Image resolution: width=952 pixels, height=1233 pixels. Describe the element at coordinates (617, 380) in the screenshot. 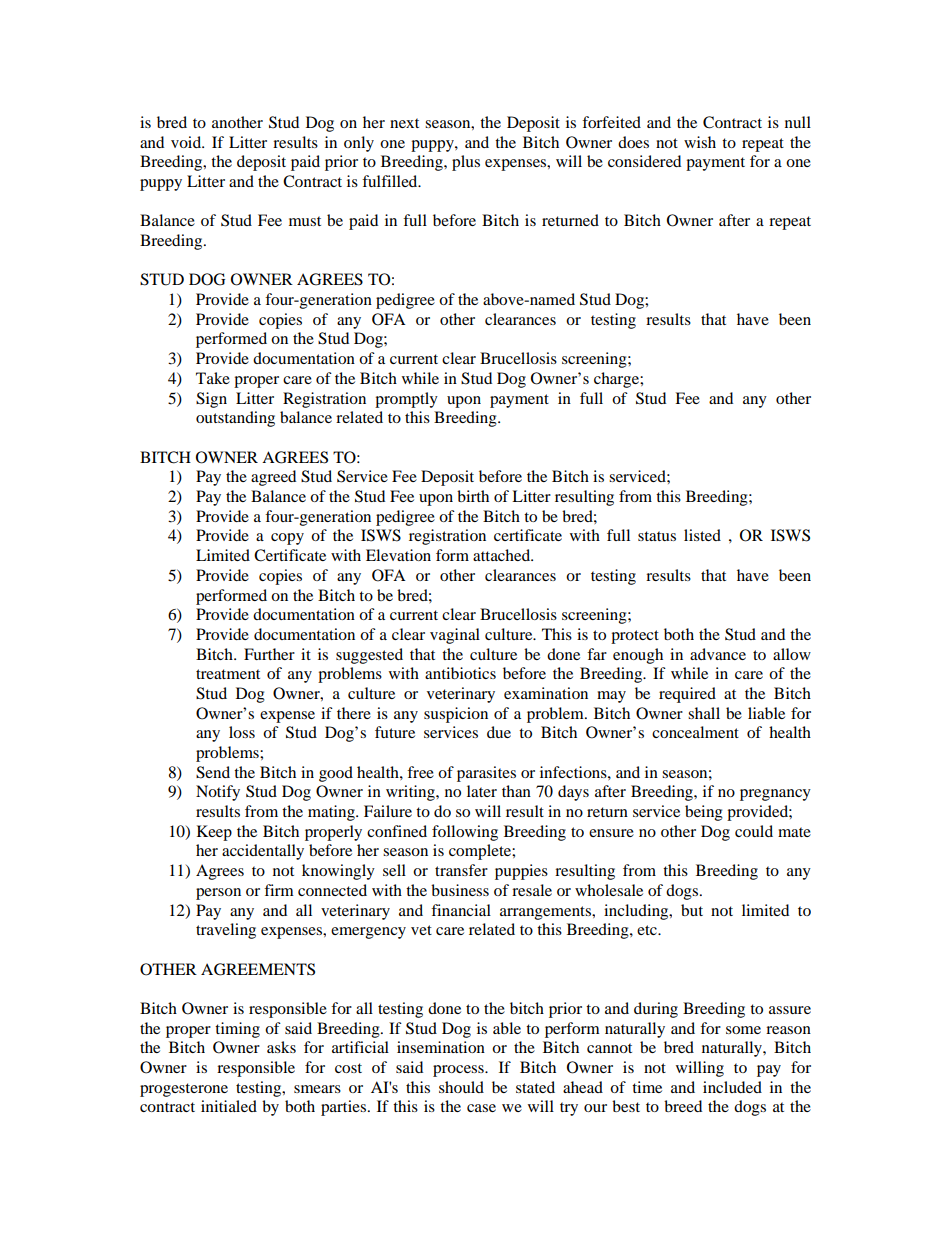

I see `charge` at that location.
